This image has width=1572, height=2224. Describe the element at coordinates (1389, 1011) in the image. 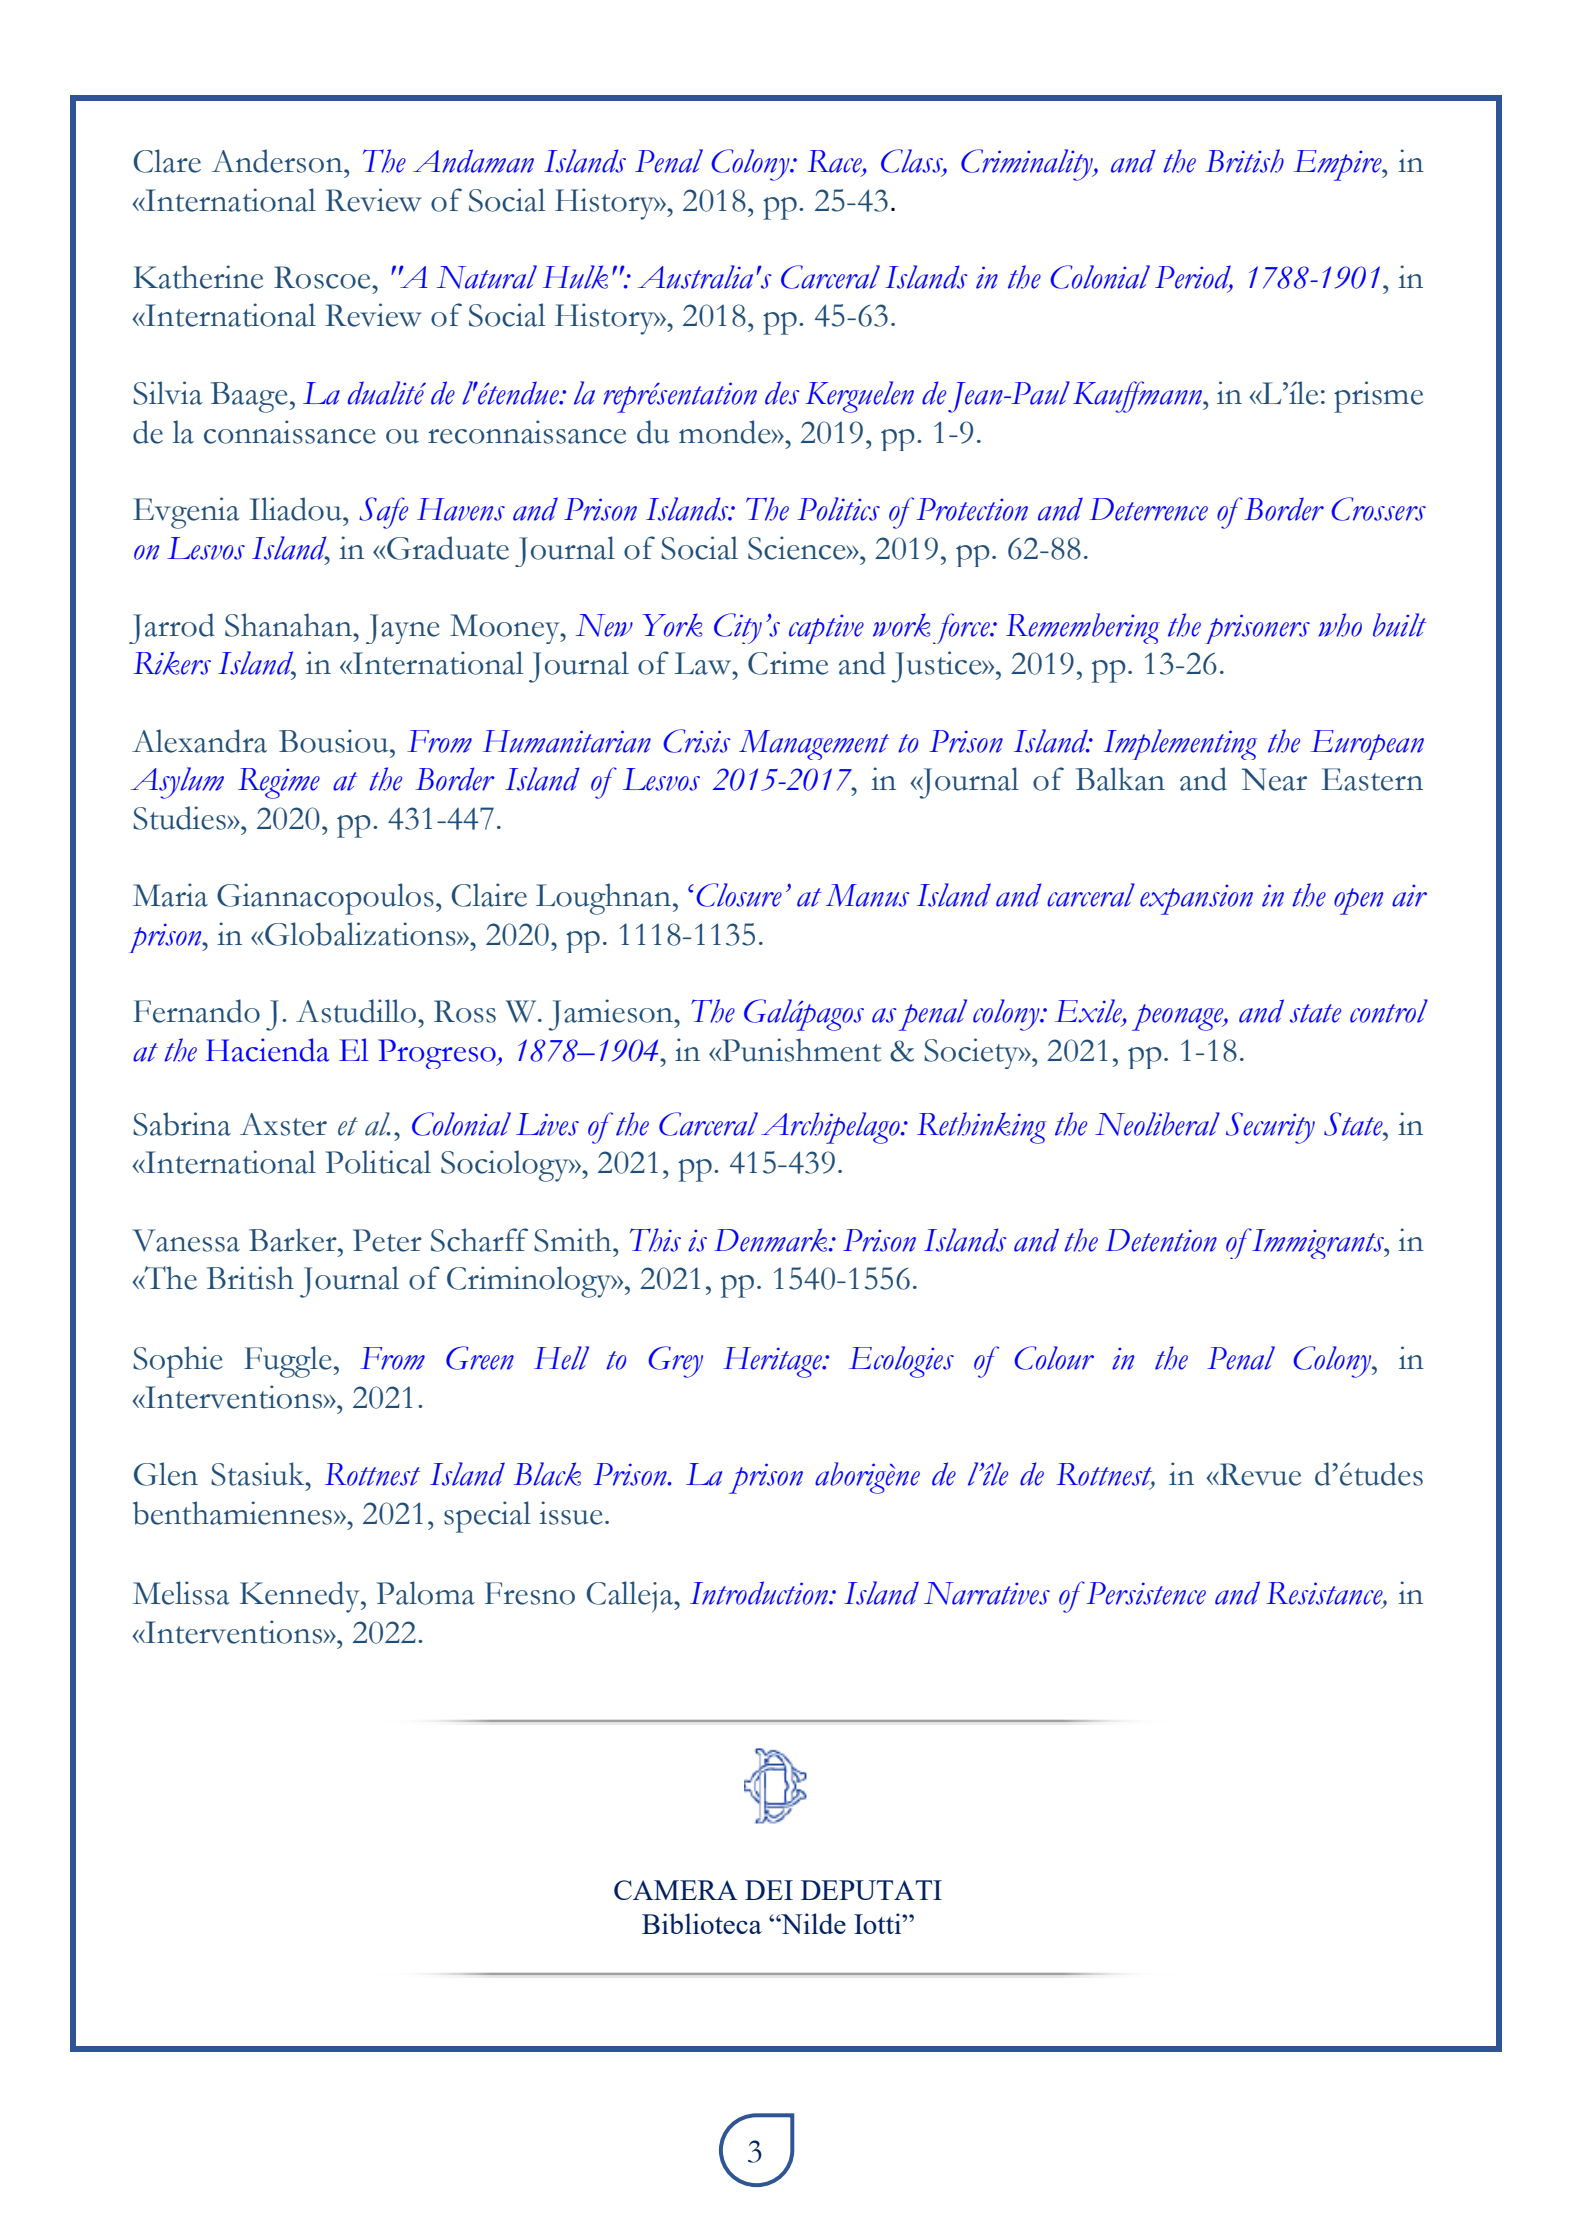

I see `control` at that location.
